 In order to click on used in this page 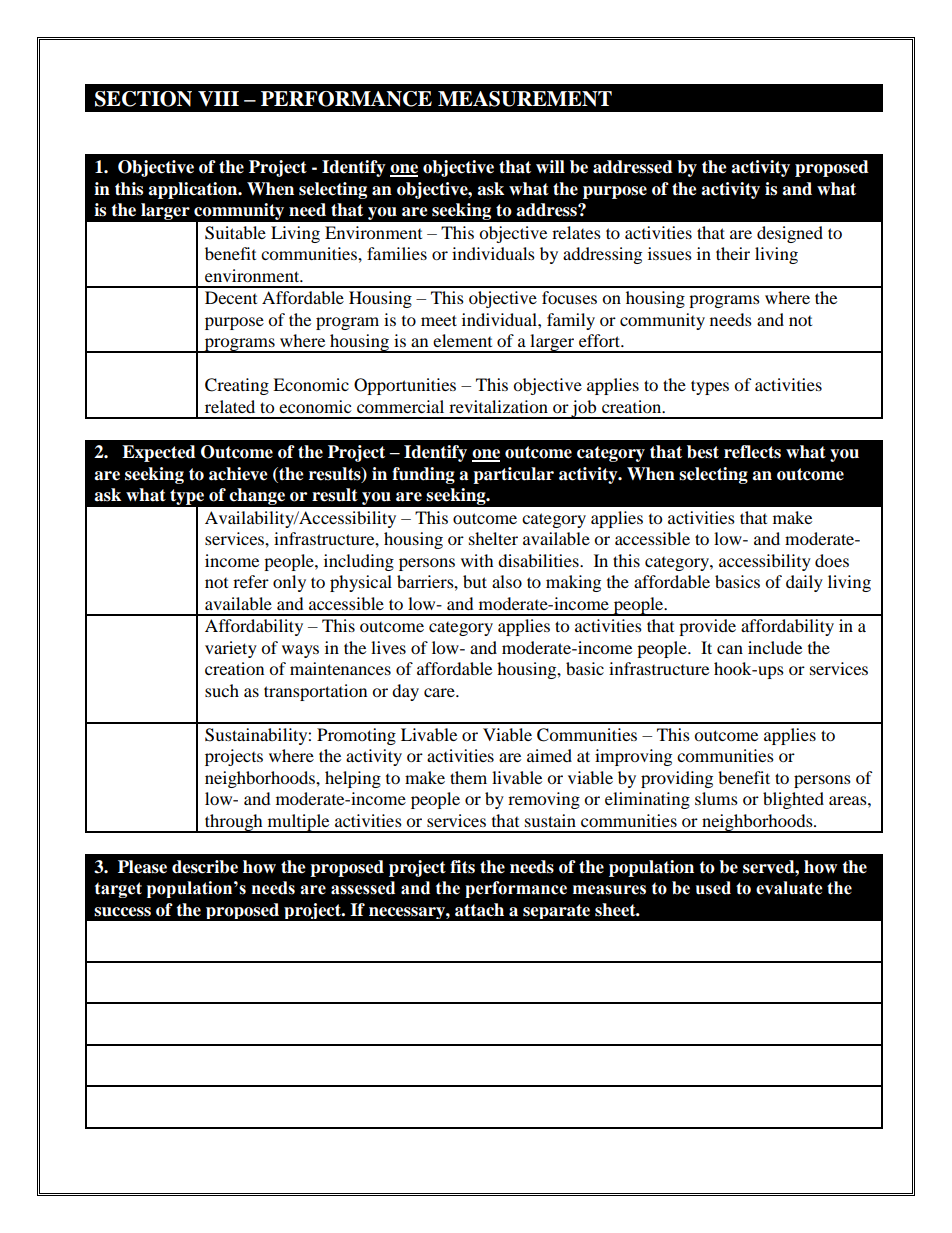, I will do `click(713, 888)`.
